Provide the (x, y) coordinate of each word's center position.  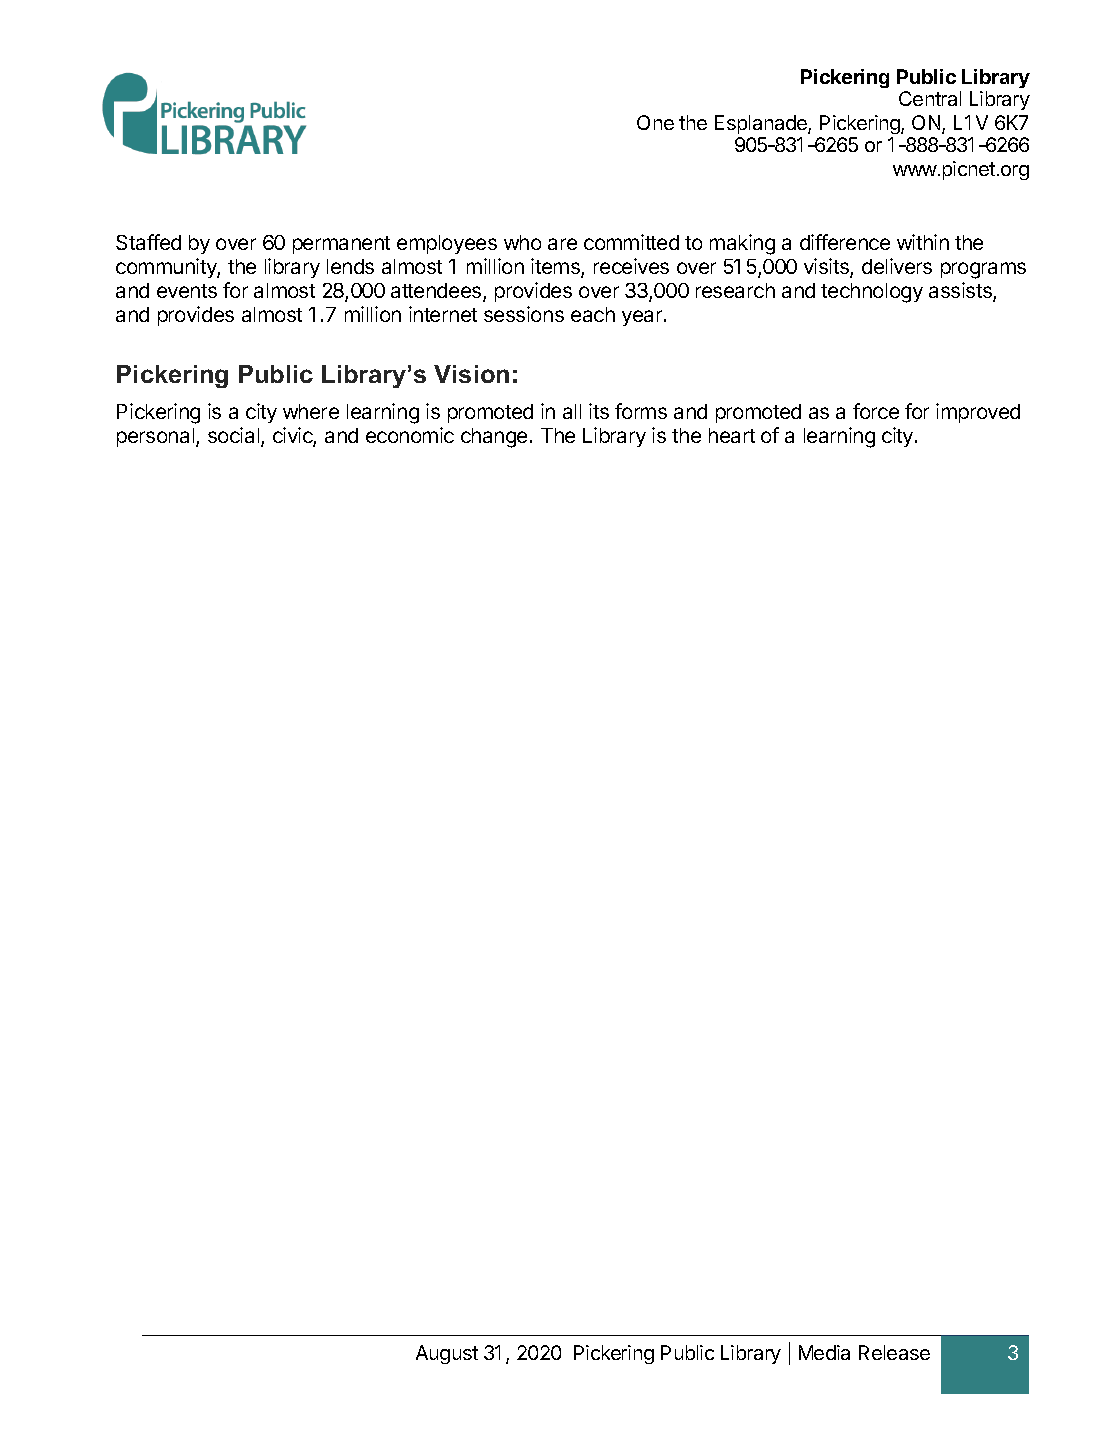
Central (930, 98)
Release (894, 1352)
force (876, 411)
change (494, 438)
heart (732, 435)
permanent (341, 245)
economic (410, 435)
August (447, 1354)
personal (157, 437)
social (235, 436)
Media (824, 1352)
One (655, 122)
